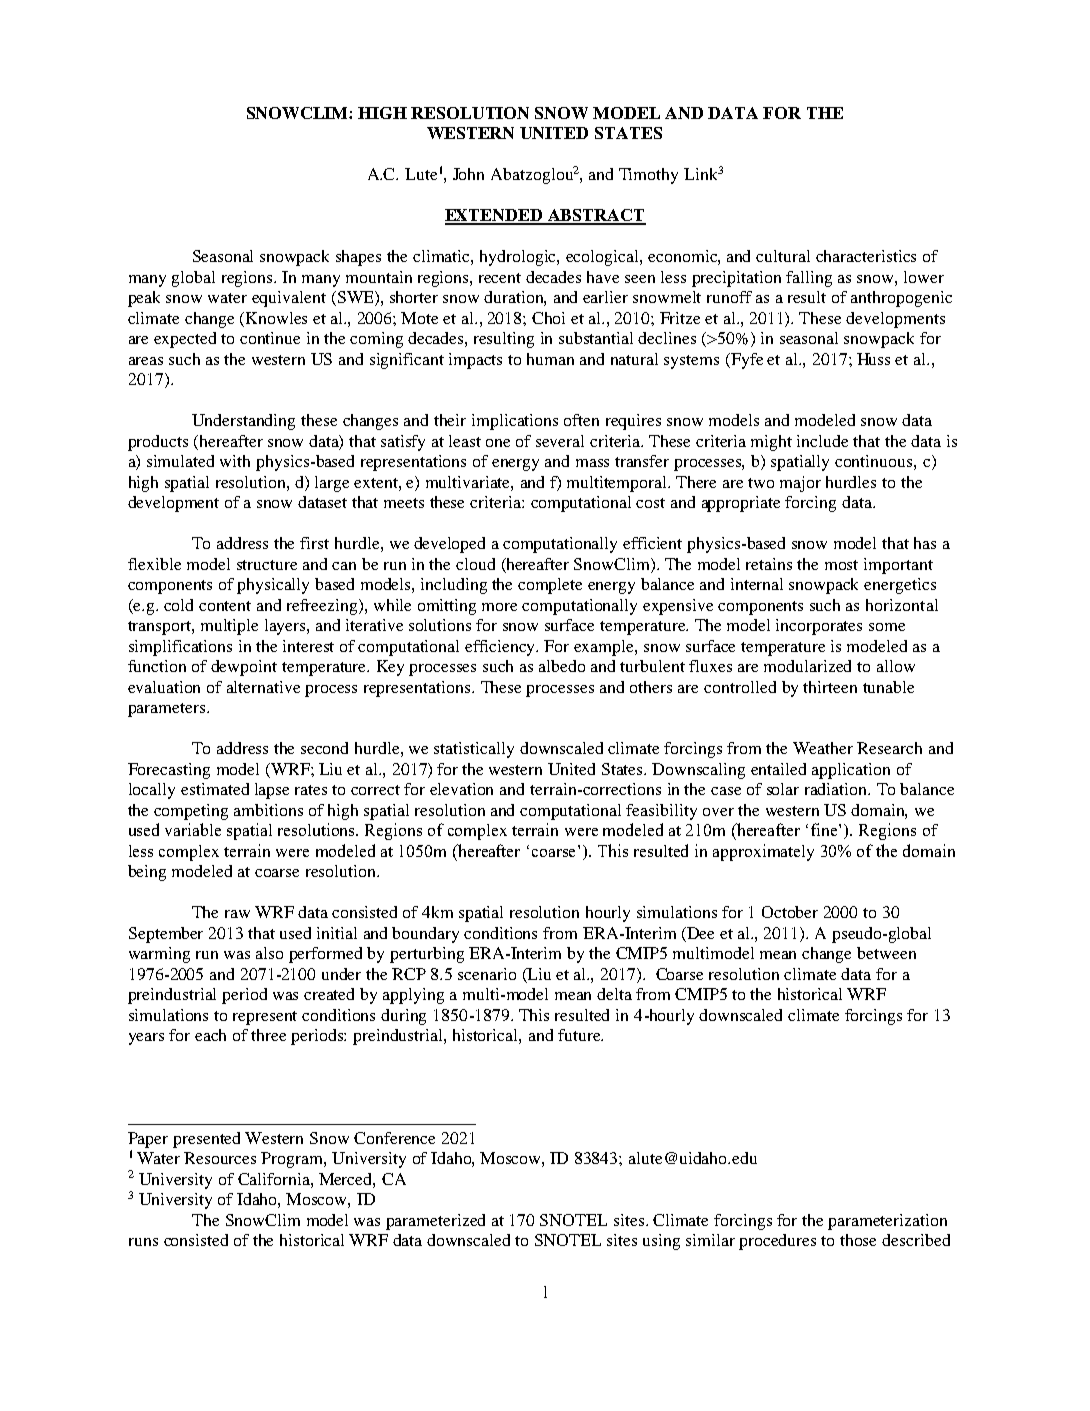 This screenshot has width=1090, height=1411. I want to click on California, so click(275, 1179).
